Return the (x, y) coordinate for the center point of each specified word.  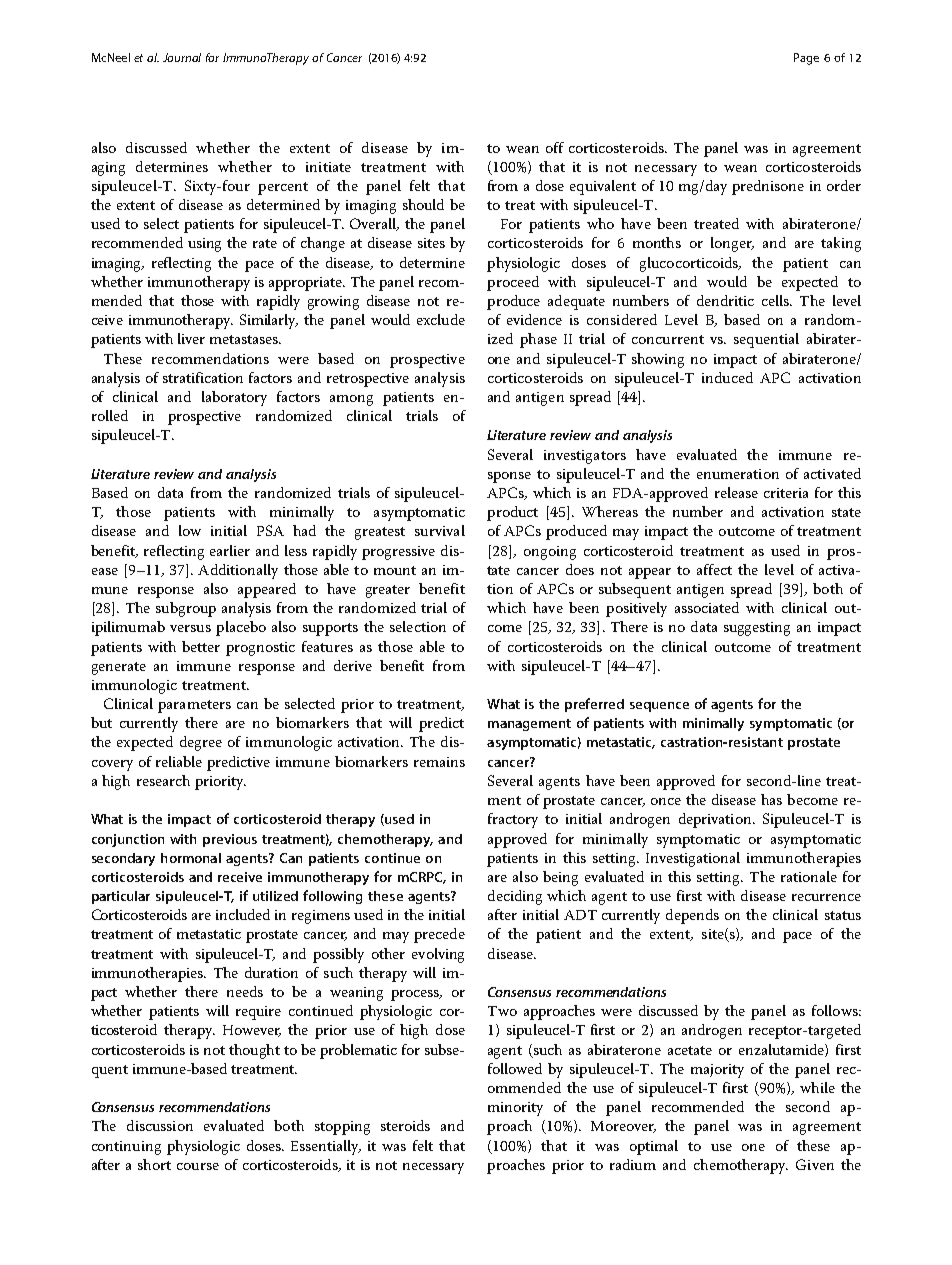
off (555, 147)
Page (806, 59)
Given (815, 1164)
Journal (182, 57)
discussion (160, 1125)
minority (515, 1109)
